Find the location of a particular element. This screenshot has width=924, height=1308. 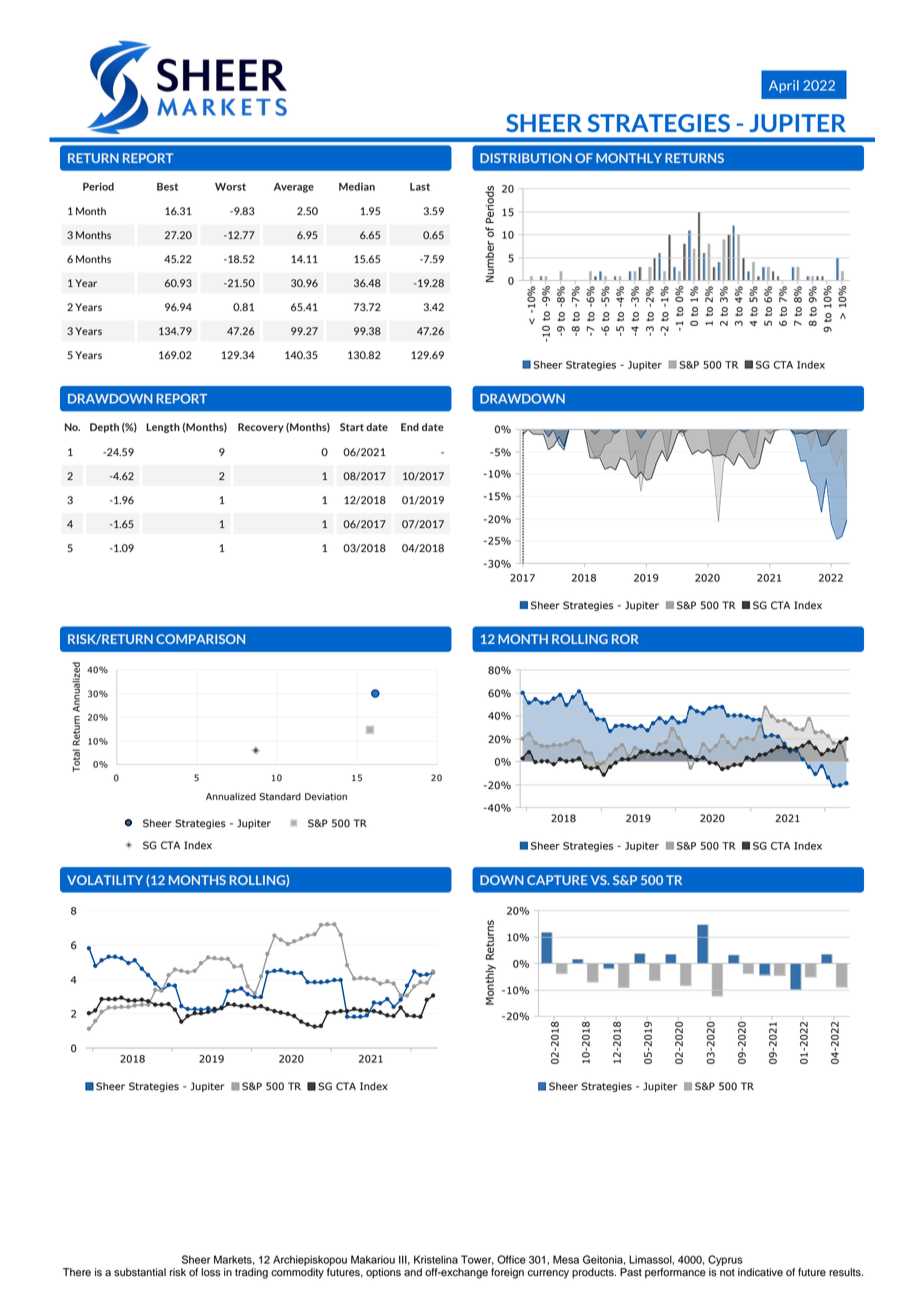

substantial is located at coordinates (140, 1272).
